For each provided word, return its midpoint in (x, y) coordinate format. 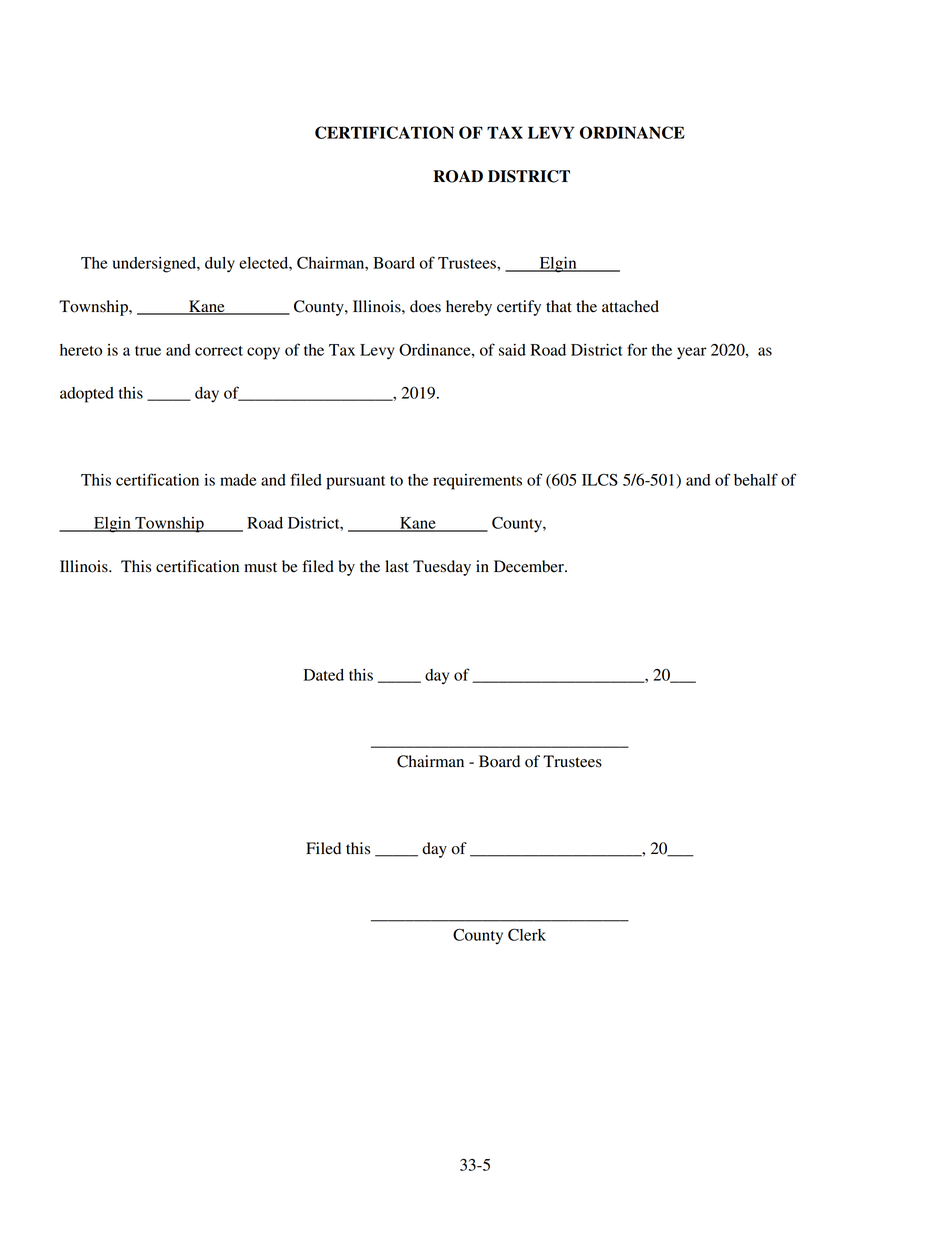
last (397, 566)
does (425, 306)
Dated (324, 675)
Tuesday (442, 568)
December (530, 566)
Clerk (527, 934)
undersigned (155, 265)
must (260, 567)
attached (630, 306)
